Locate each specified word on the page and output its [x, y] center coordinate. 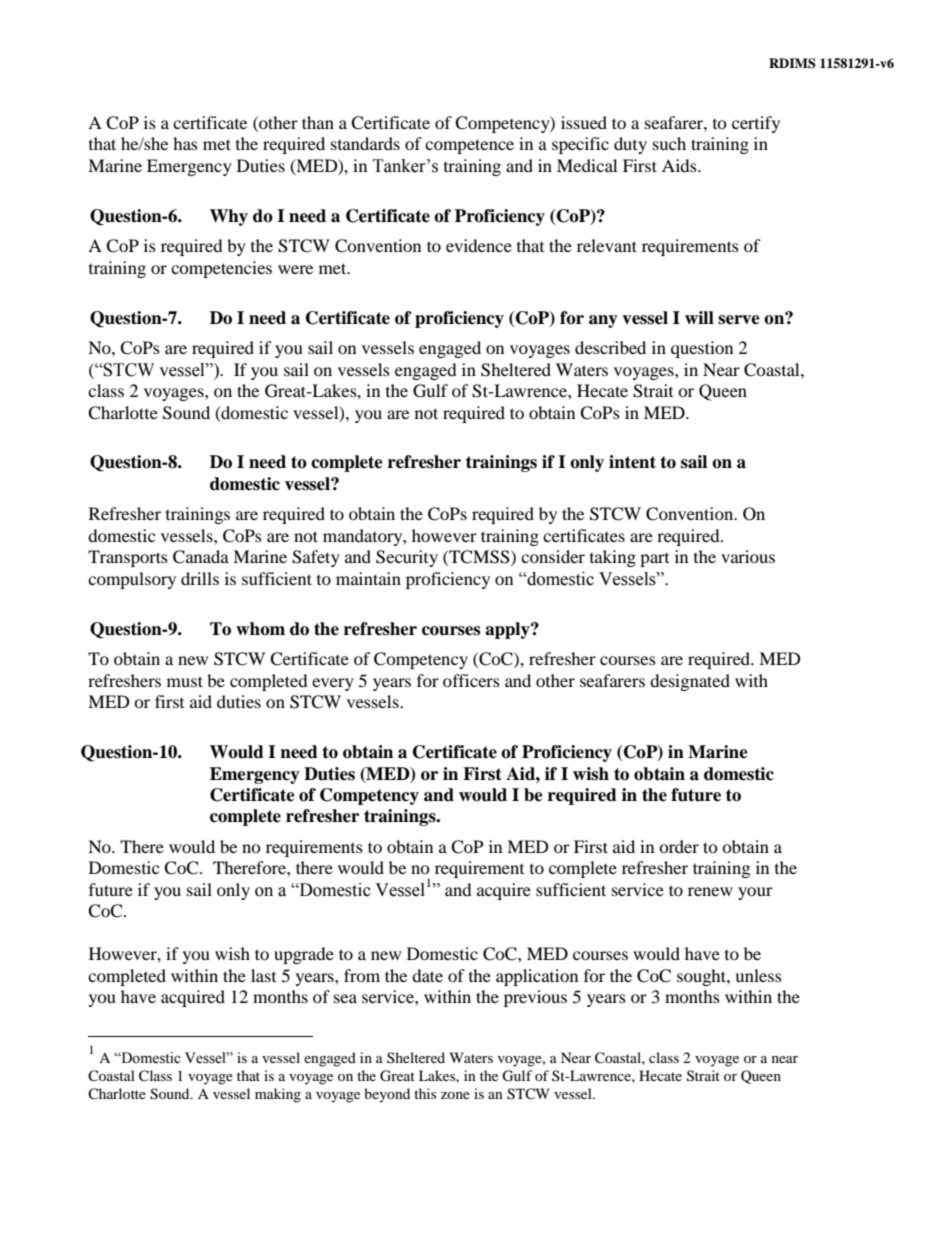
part [654, 560]
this [425, 1093]
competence [469, 146]
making [278, 1095]
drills [200, 578]
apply [508, 630]
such [669, 143]
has [185, 143]
